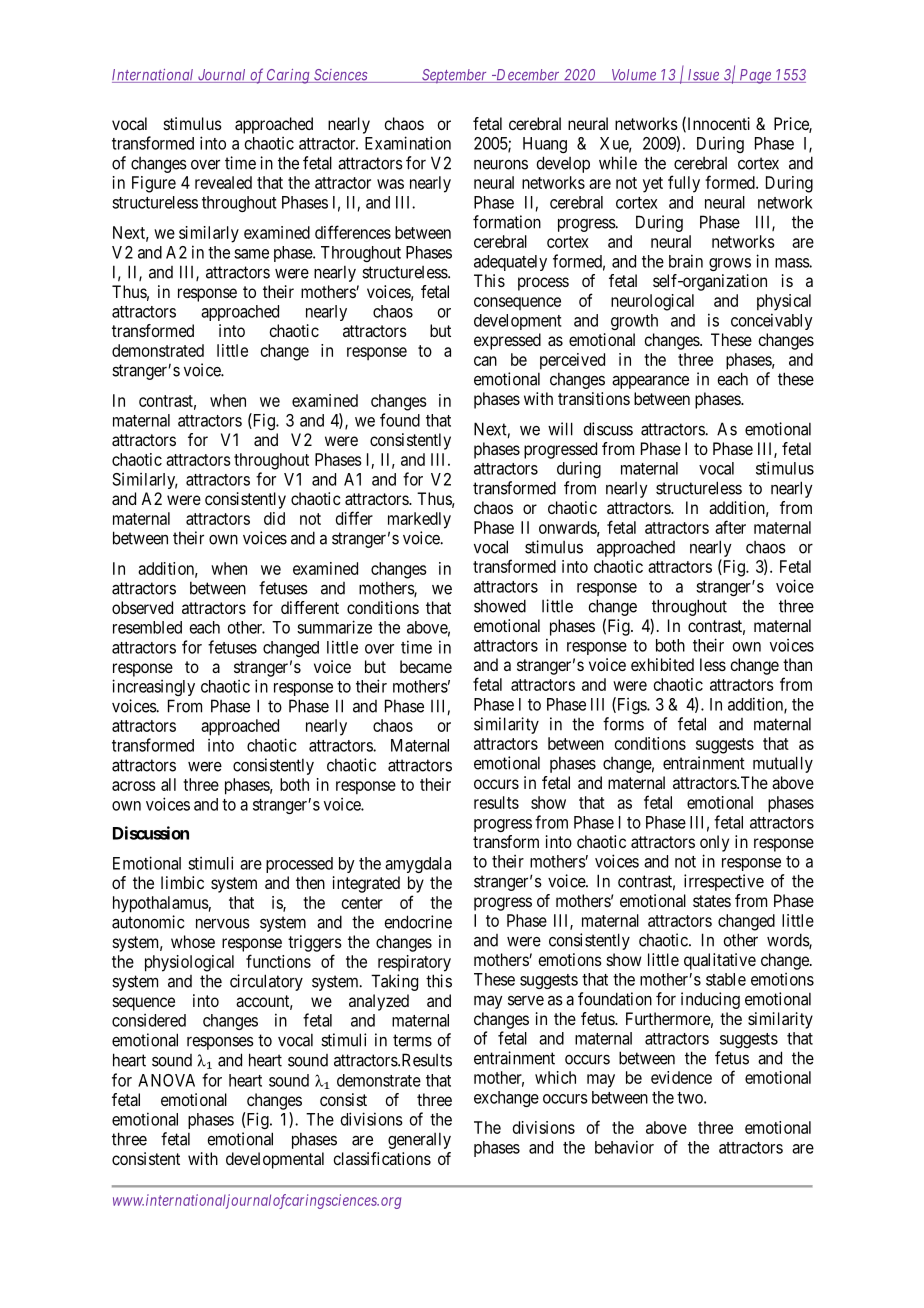 Image resolution: width=924 pixels, height=1308 pixels. Describe the element at coordinates (662, 664) in the document. I see `exhibited` at that location.
